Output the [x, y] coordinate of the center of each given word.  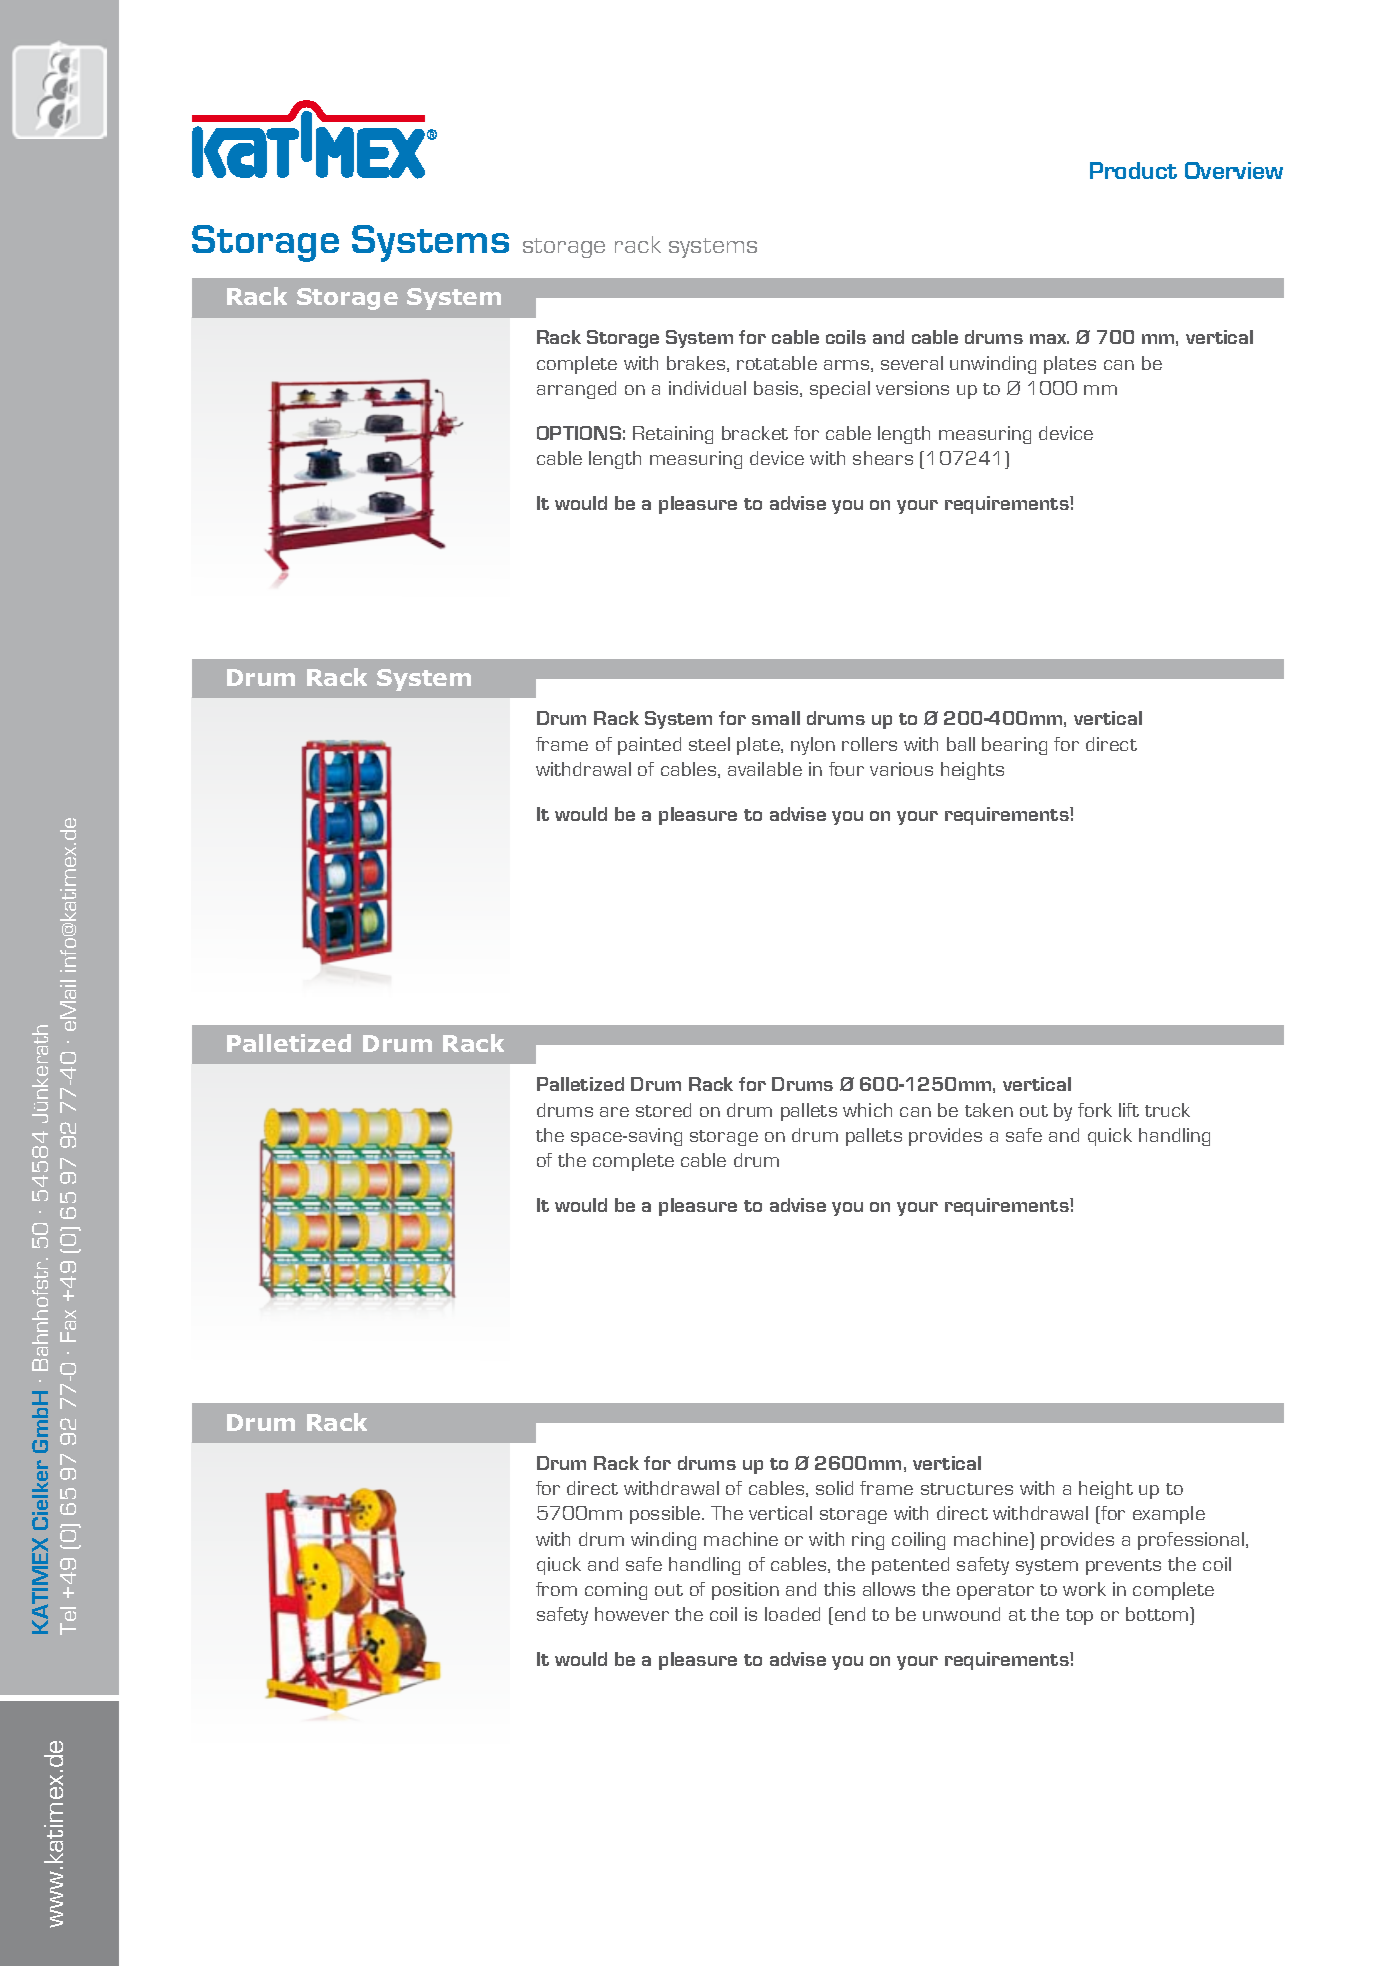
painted [649, 746]
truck [1167, 1110]
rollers [869, 744]
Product [1133, 170]
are [614, 1112]
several [912, 363]
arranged [576, 390]
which [867, 1110]
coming [616, 1591]
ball [961, 744]
